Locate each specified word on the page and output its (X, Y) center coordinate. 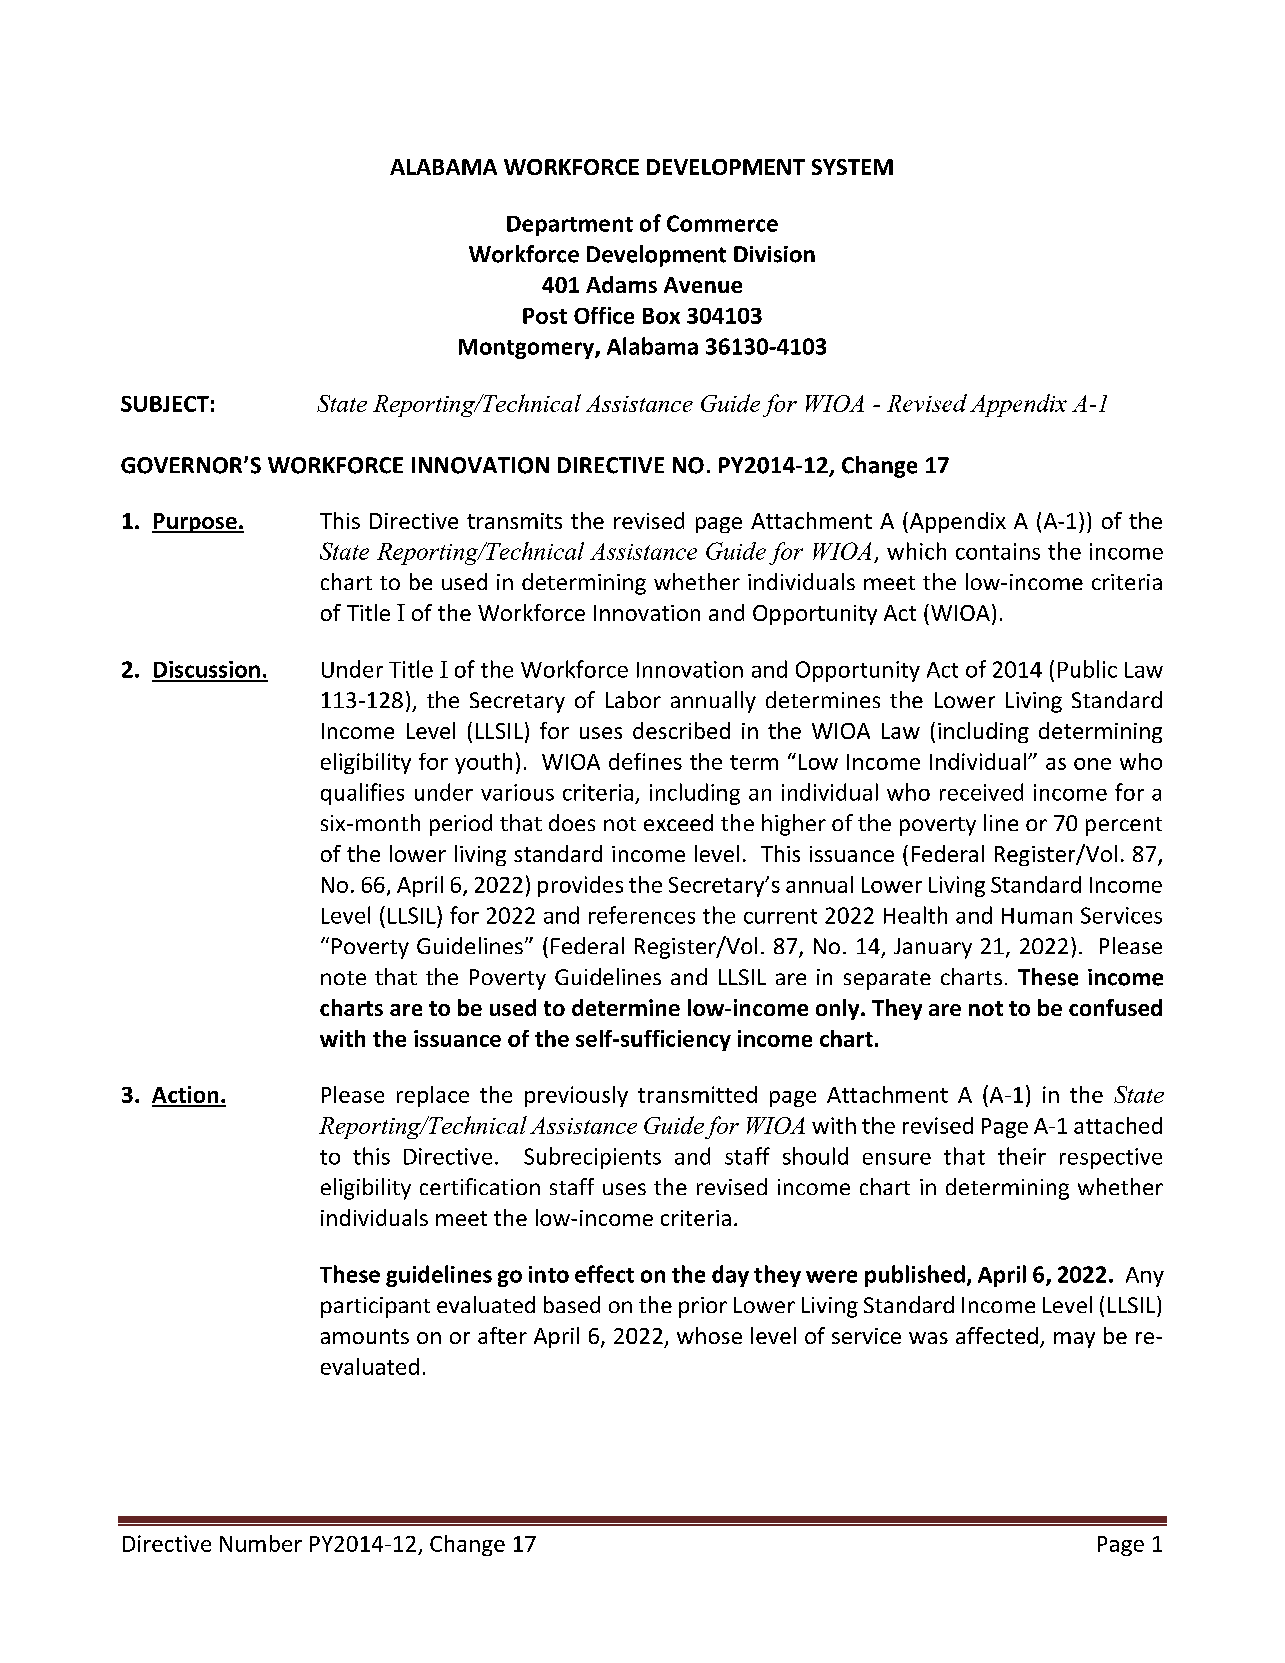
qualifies (362, 794)
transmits (514, 521)
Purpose (195, 523)
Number (261, 1543)
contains (998, 551)
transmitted (697, 1094)
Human (1037, 916)
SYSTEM (852, 167)
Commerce (722, 223)
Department (570, 226)
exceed (678, 822)
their (1022, 1156)
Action (186, 1096)
